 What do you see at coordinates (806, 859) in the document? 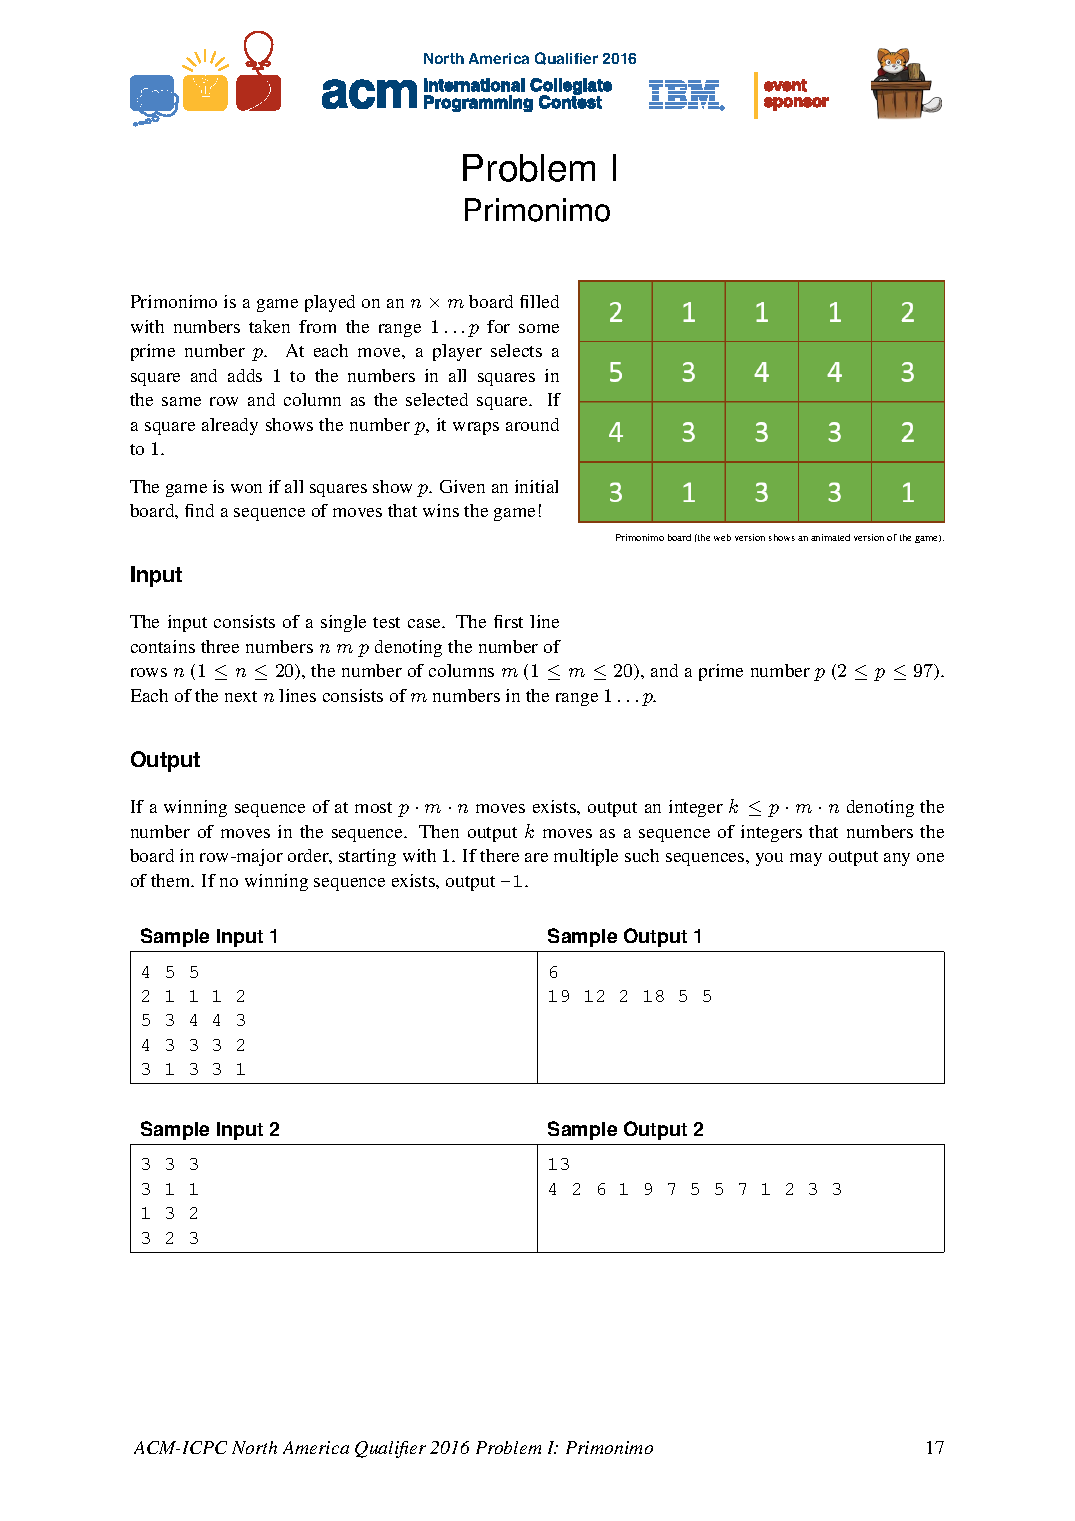
I see `may` at bounding box center [806, 859].
